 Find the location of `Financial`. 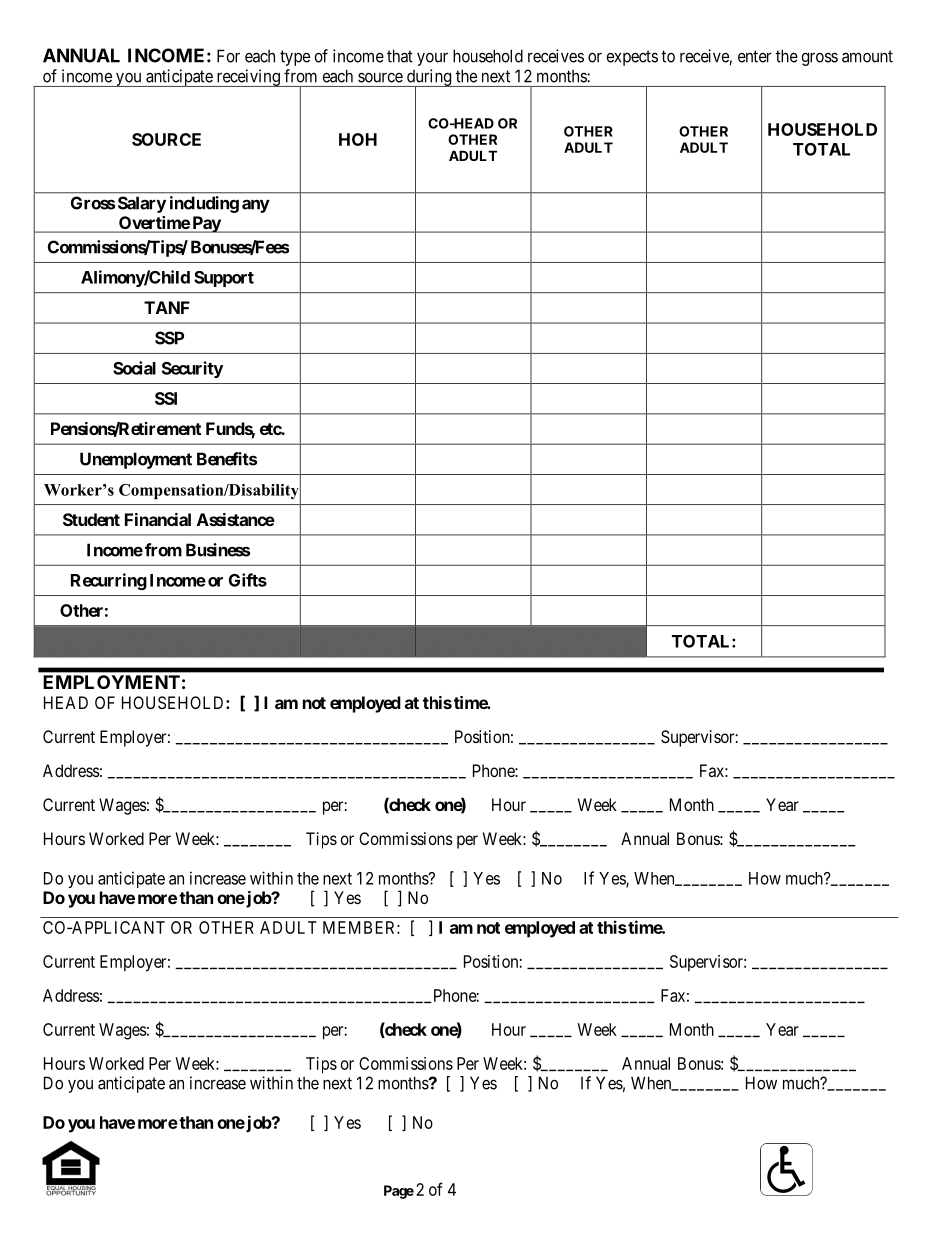

Financial is located at coordinates (158, 519).
